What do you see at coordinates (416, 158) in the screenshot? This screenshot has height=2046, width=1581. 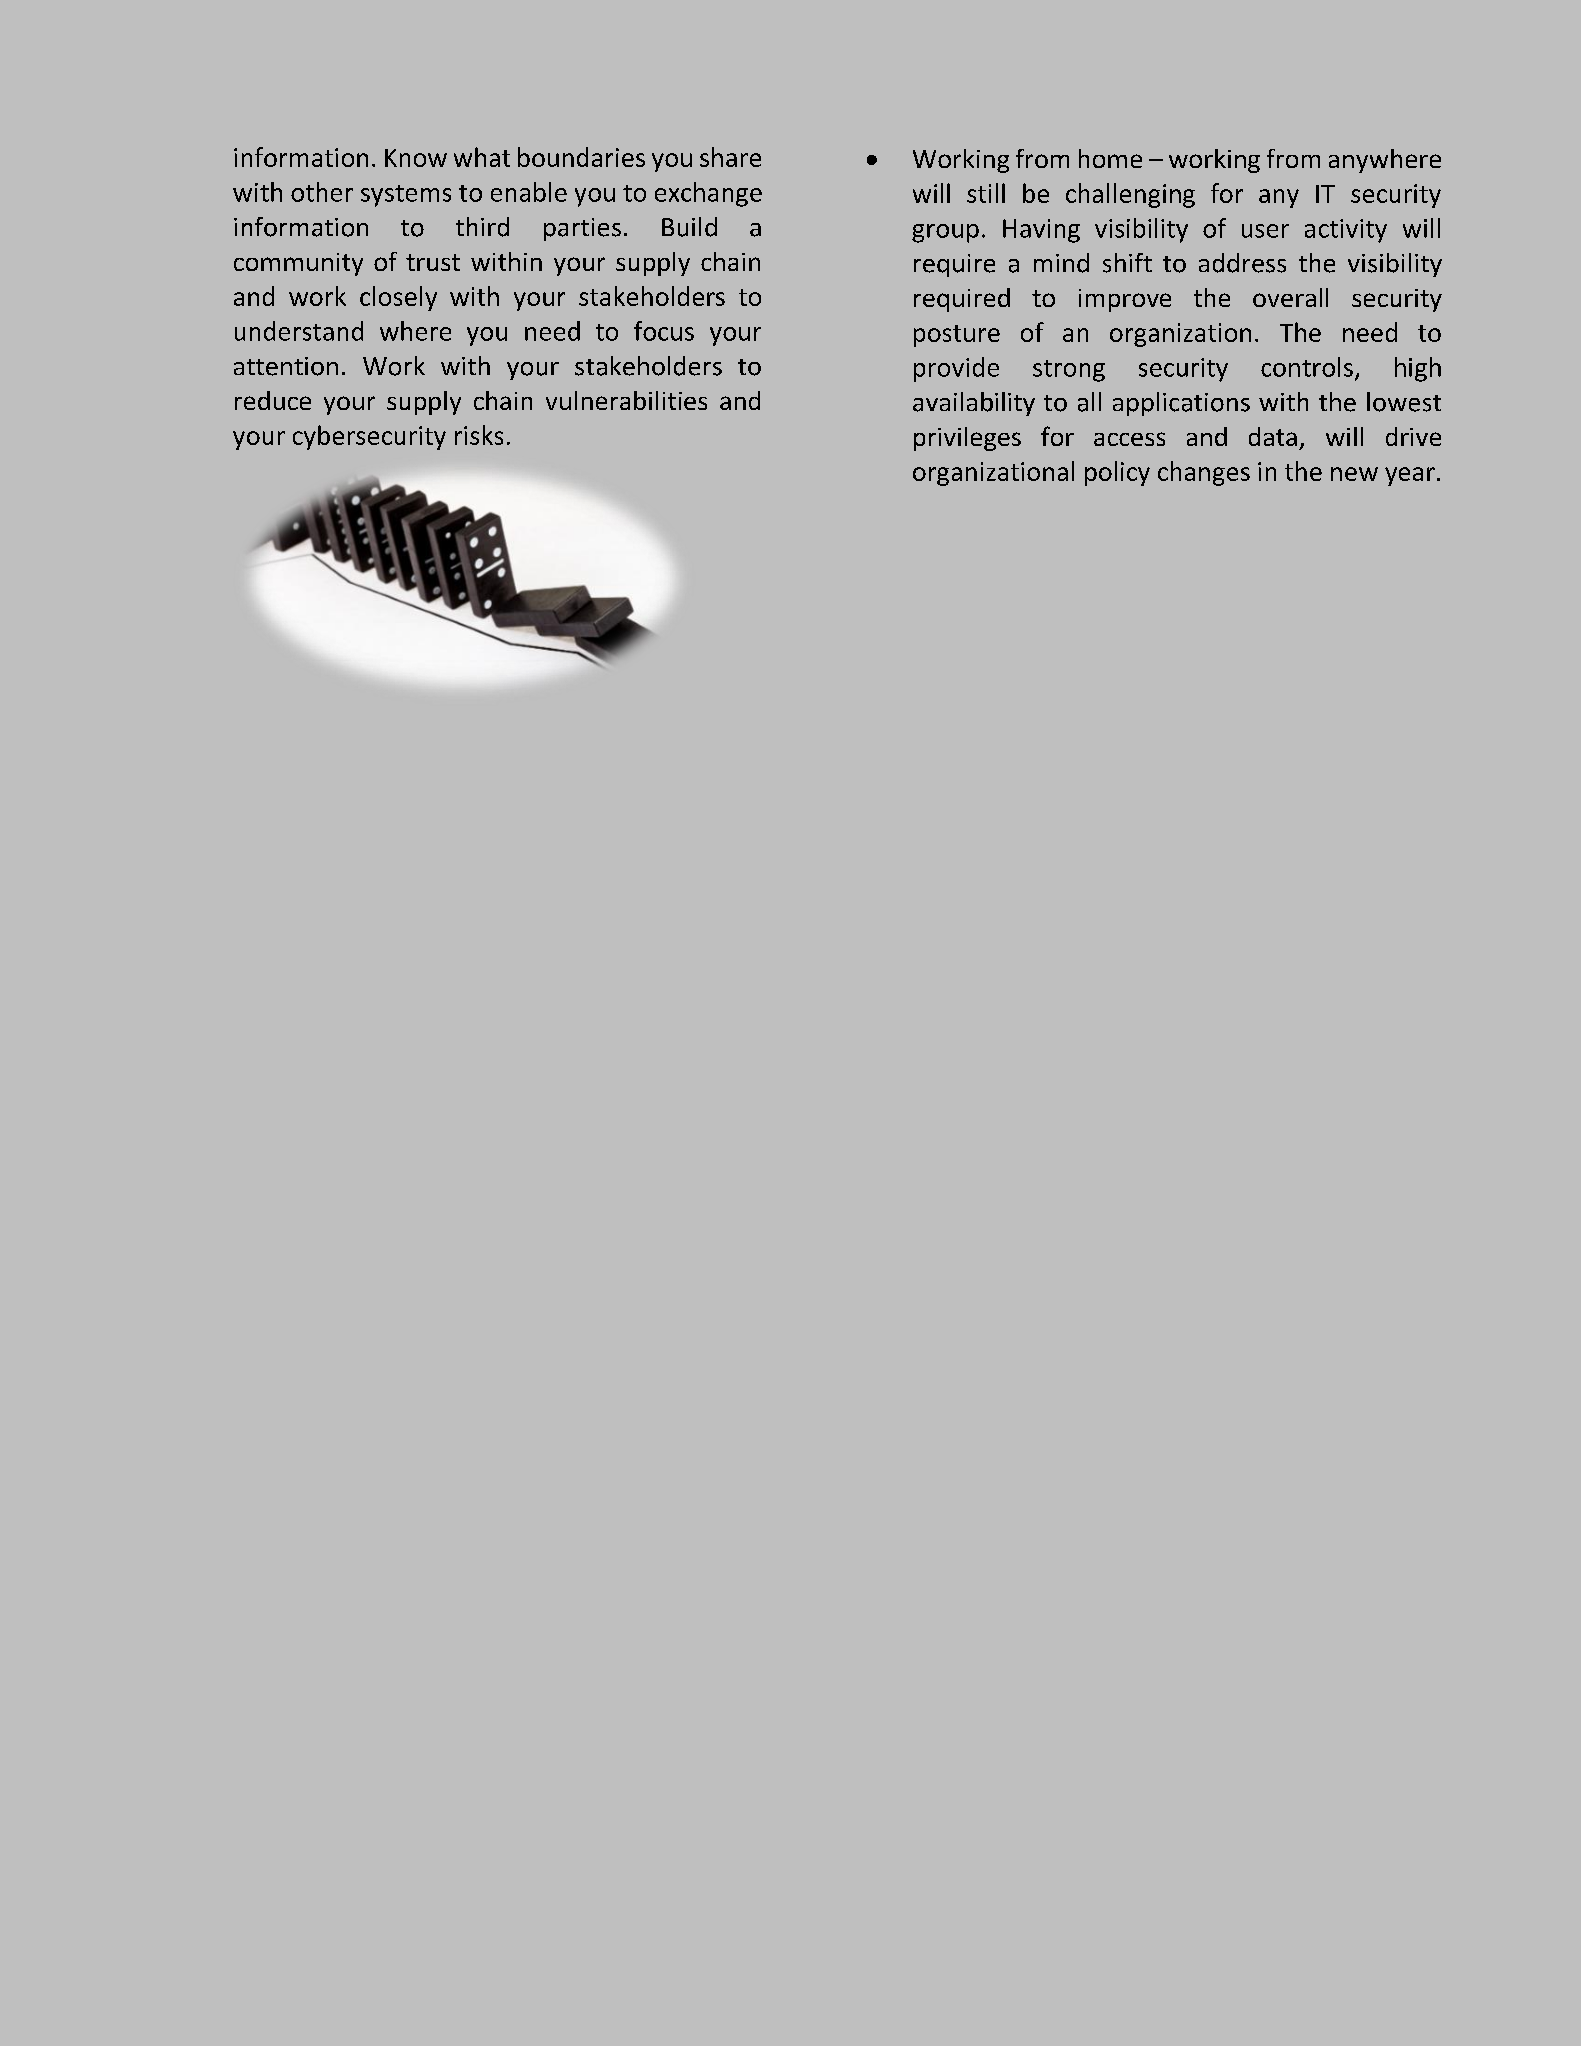 I see `Know` at bounding box center [416, 158].
